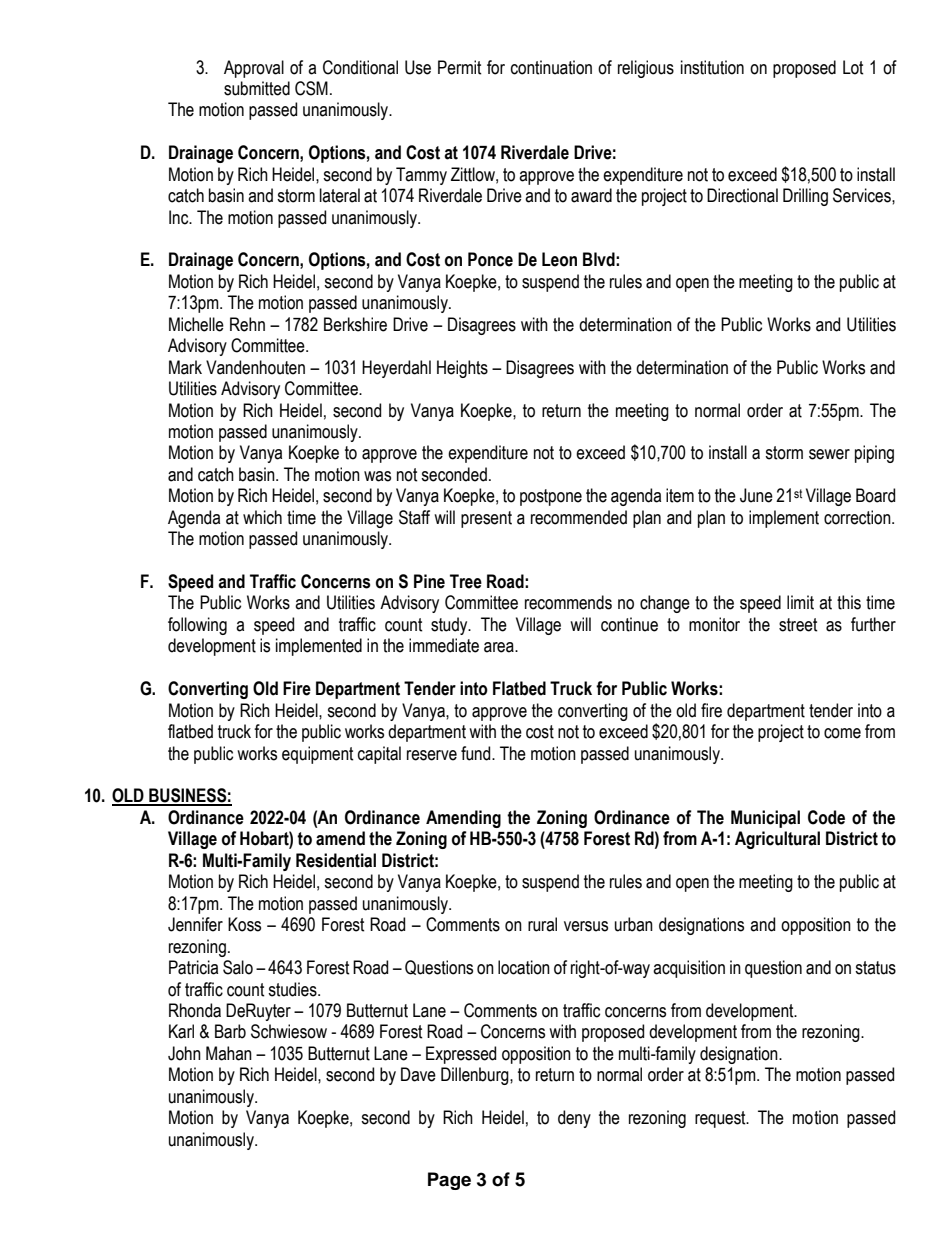 The width and height of the screenshot is (952, 1233). Describe the element at coordinates (574, 1119) in the screenshot. I see `deny` at that location.
